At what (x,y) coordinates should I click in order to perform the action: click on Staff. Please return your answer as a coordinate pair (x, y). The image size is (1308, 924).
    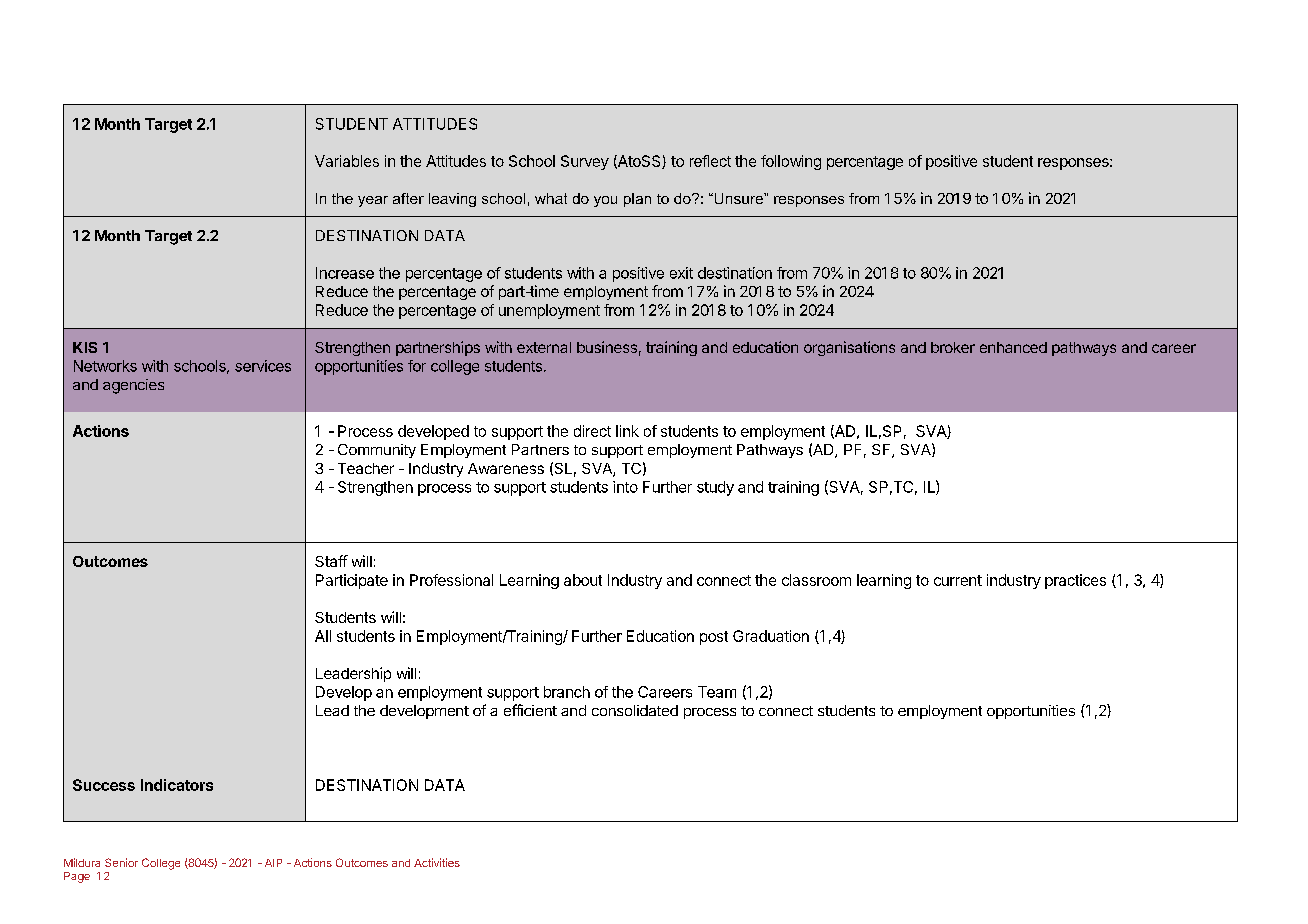
    Looking at the image, I should click on (331, 561).
